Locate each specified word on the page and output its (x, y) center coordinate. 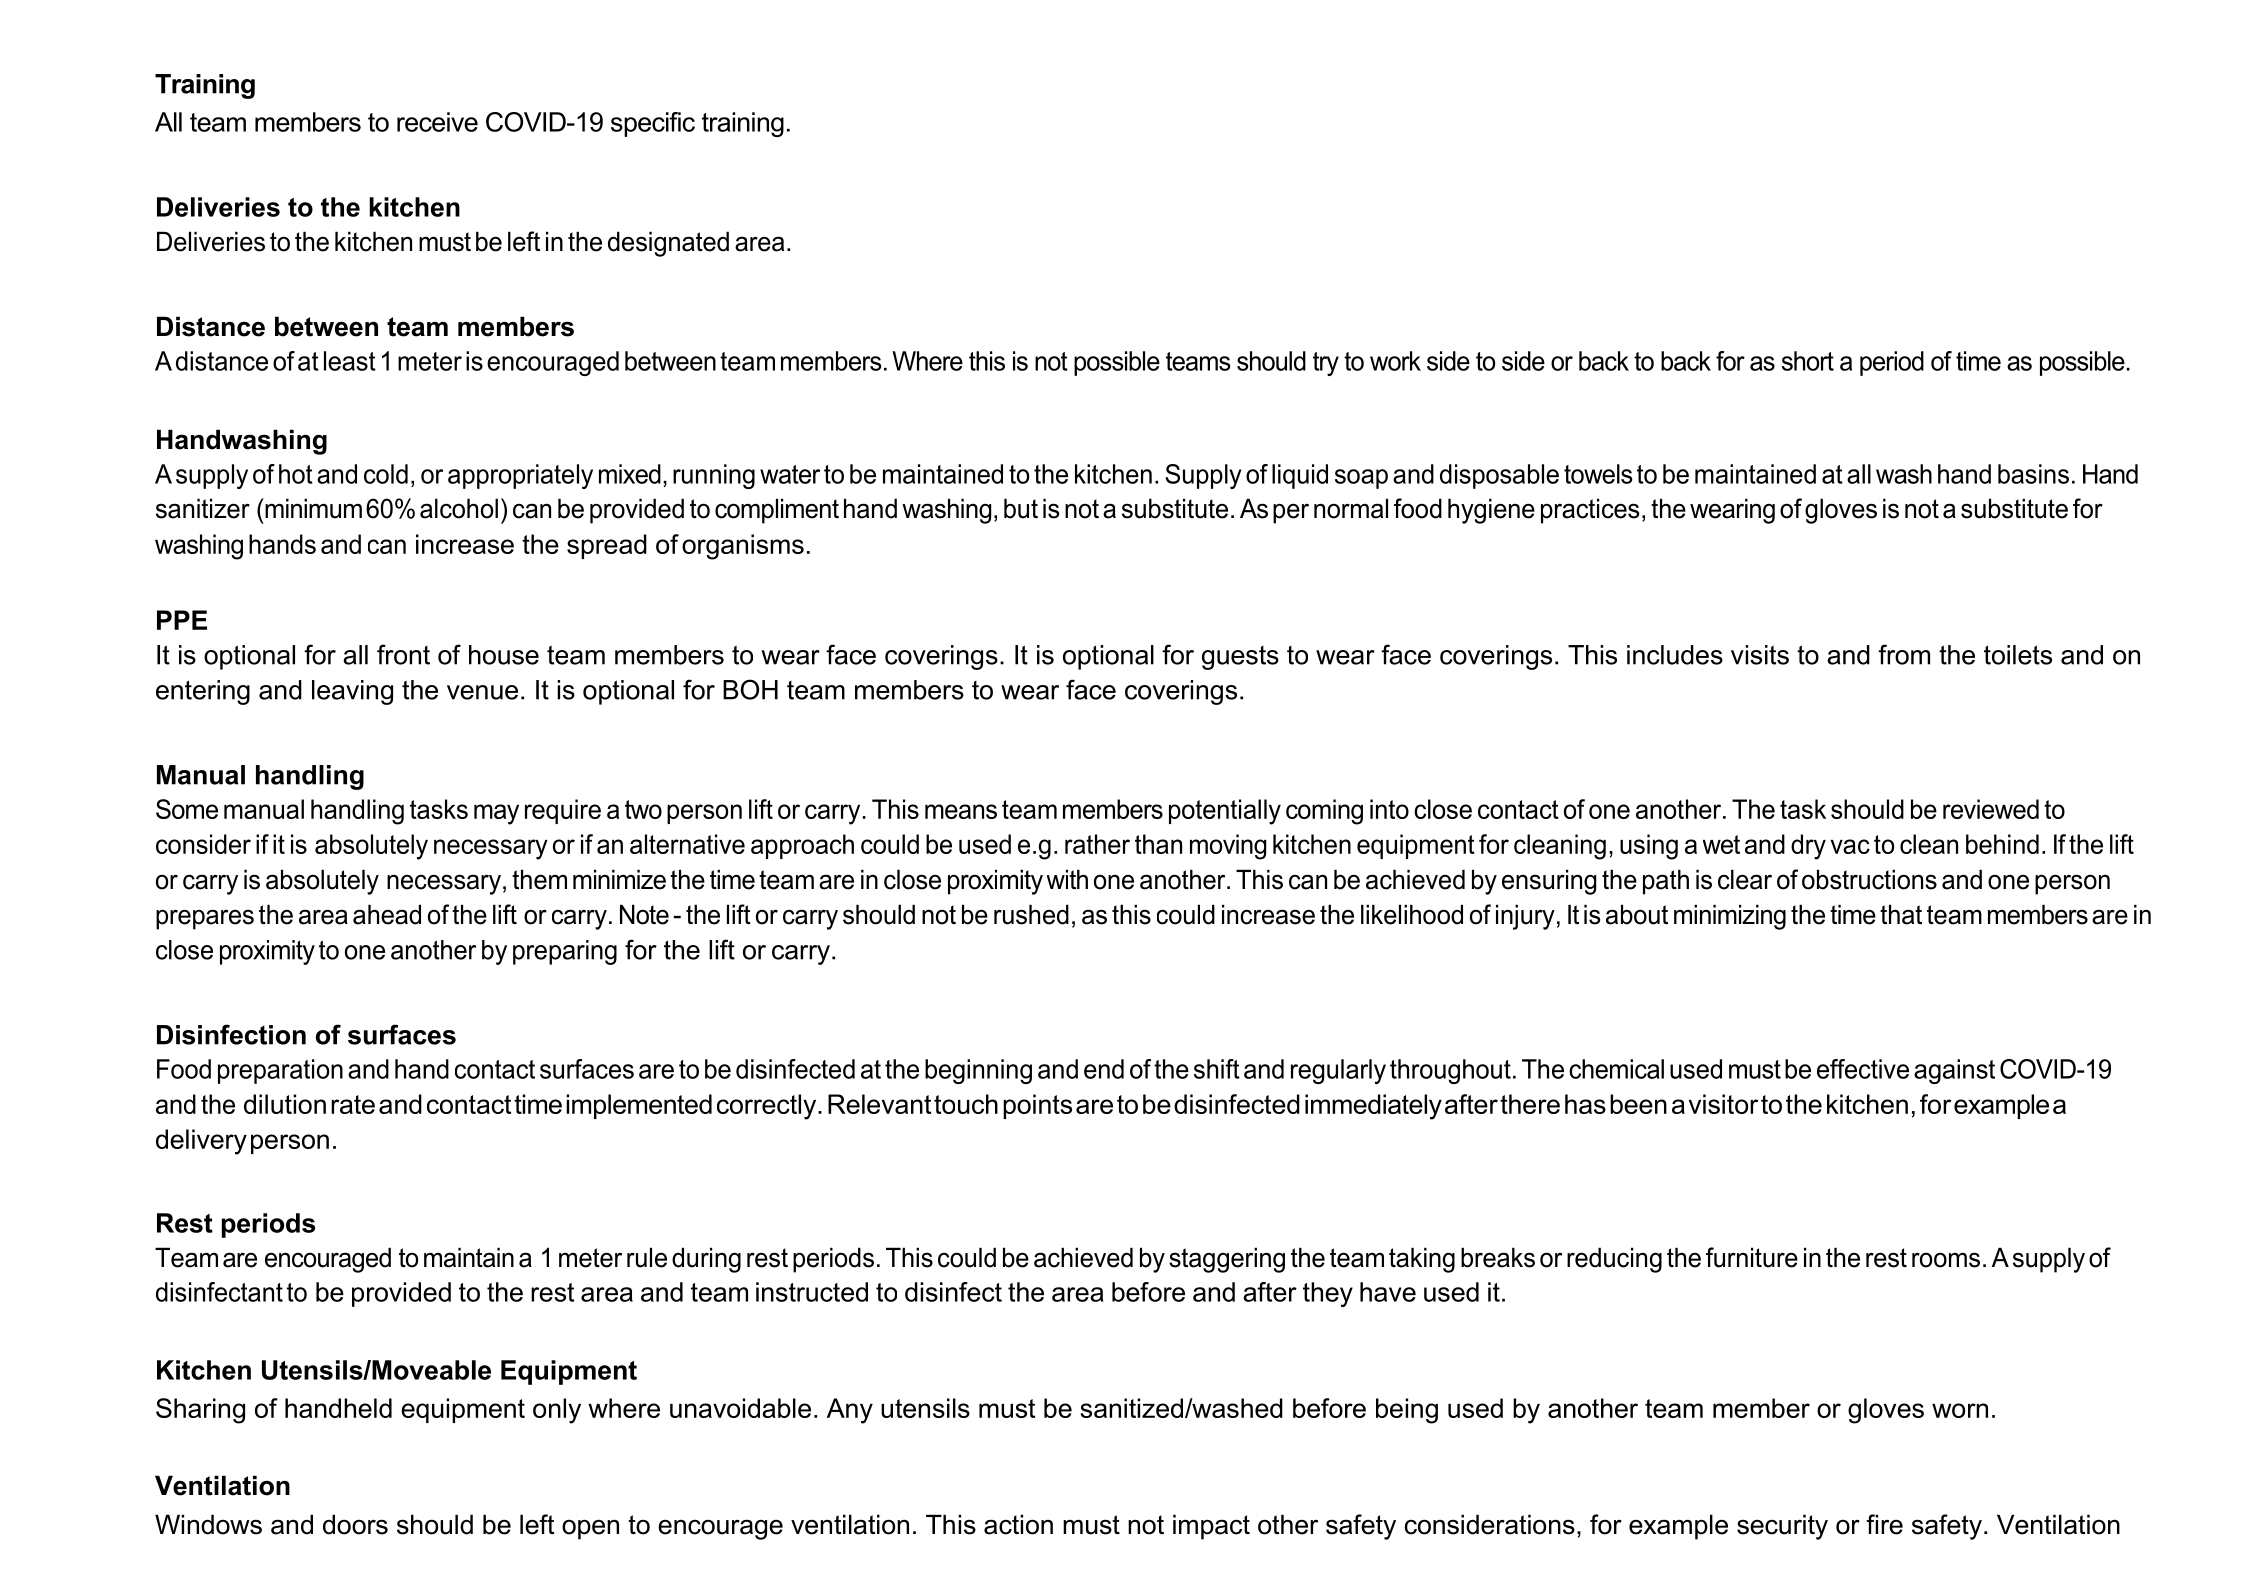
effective (1863, 1069)
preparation (280, 1071)
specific (653, 124)
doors (355, 1524)
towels (1598, 474)
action (1018, 1524)
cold (386, 474)
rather (1097, 844)
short (1808, 361)
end (1104, 1069)
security (1782, 1527)
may (496, 814)
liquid (1300, 476)
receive (437, 122)
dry (1808, 847)
